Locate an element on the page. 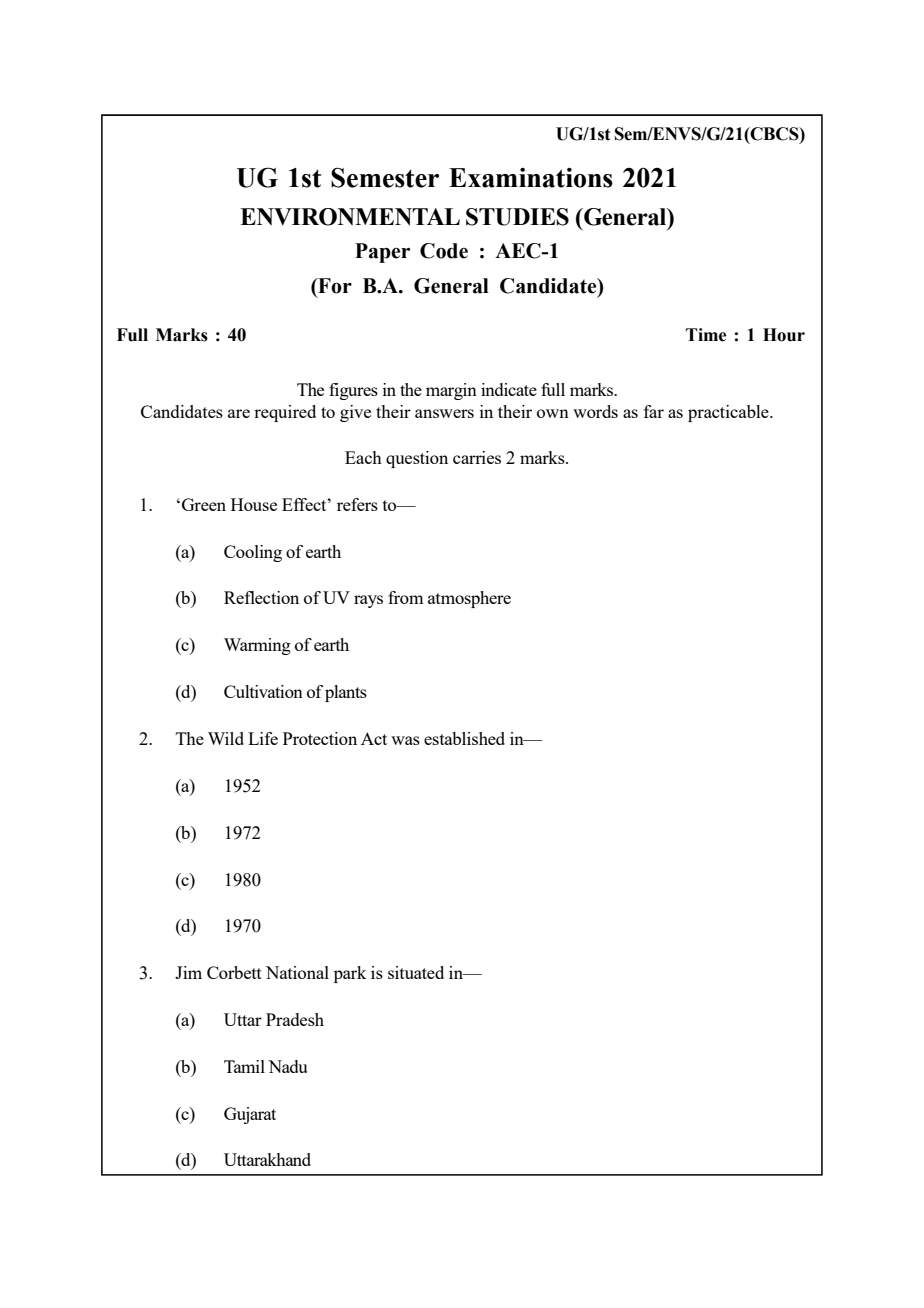 The width and height of the page is (924, 1308). carries is located at coordinates (477, 457).
